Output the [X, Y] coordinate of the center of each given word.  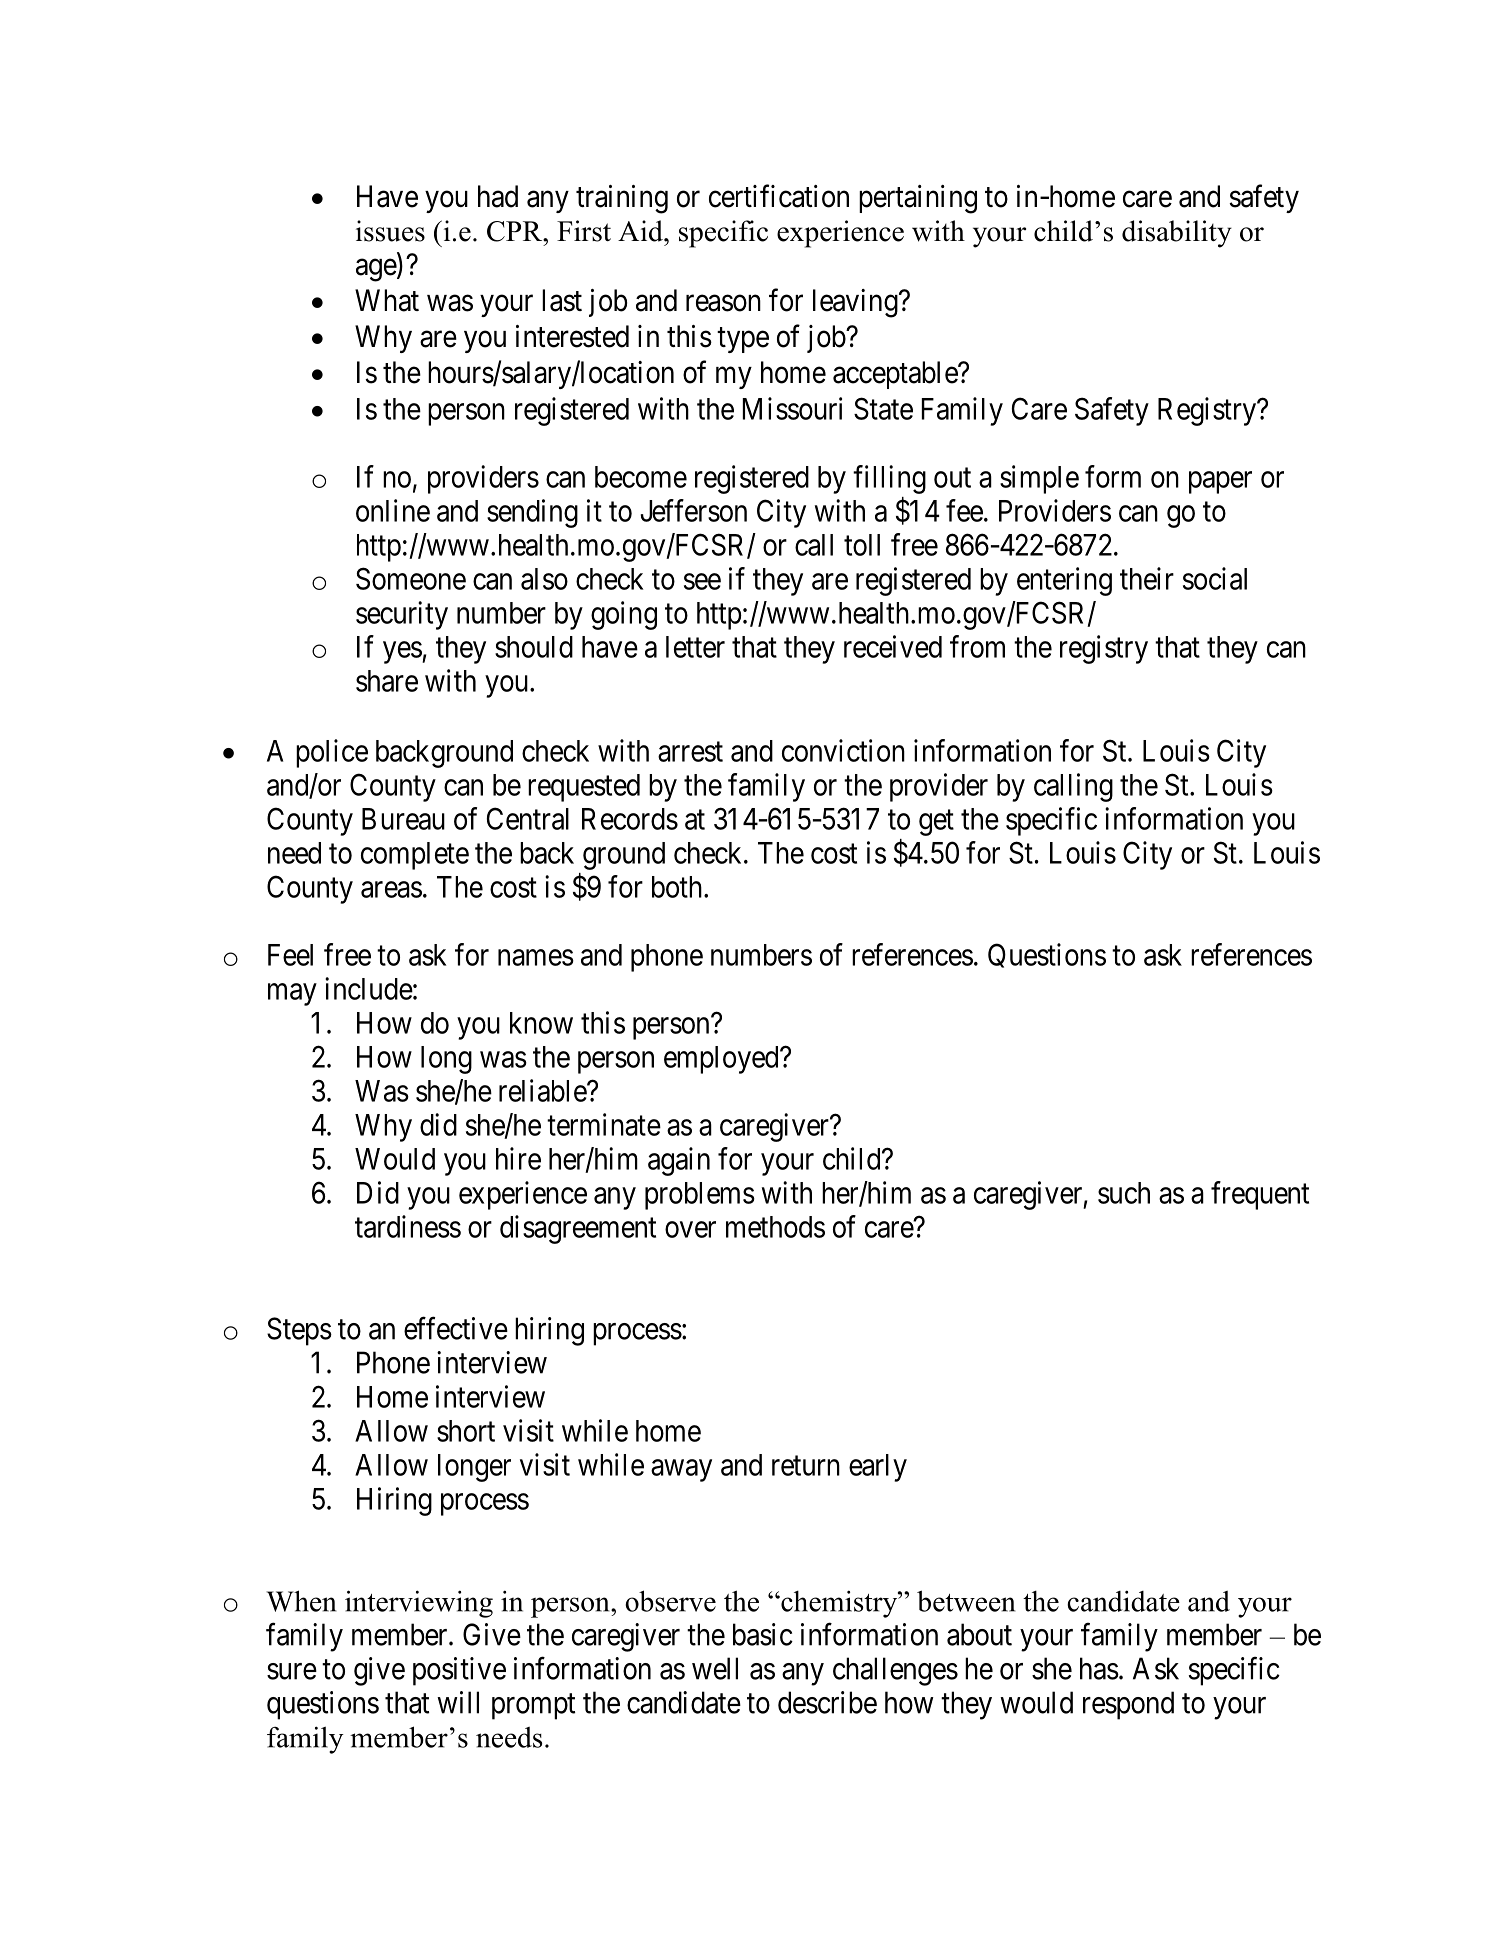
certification [779, 196]
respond [1128, 1705]
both [678, 887]
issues [390, 231]
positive [459, 1671]
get [936, 823]
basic [763, 1634]
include [369, 988]
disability [1177, 234]
